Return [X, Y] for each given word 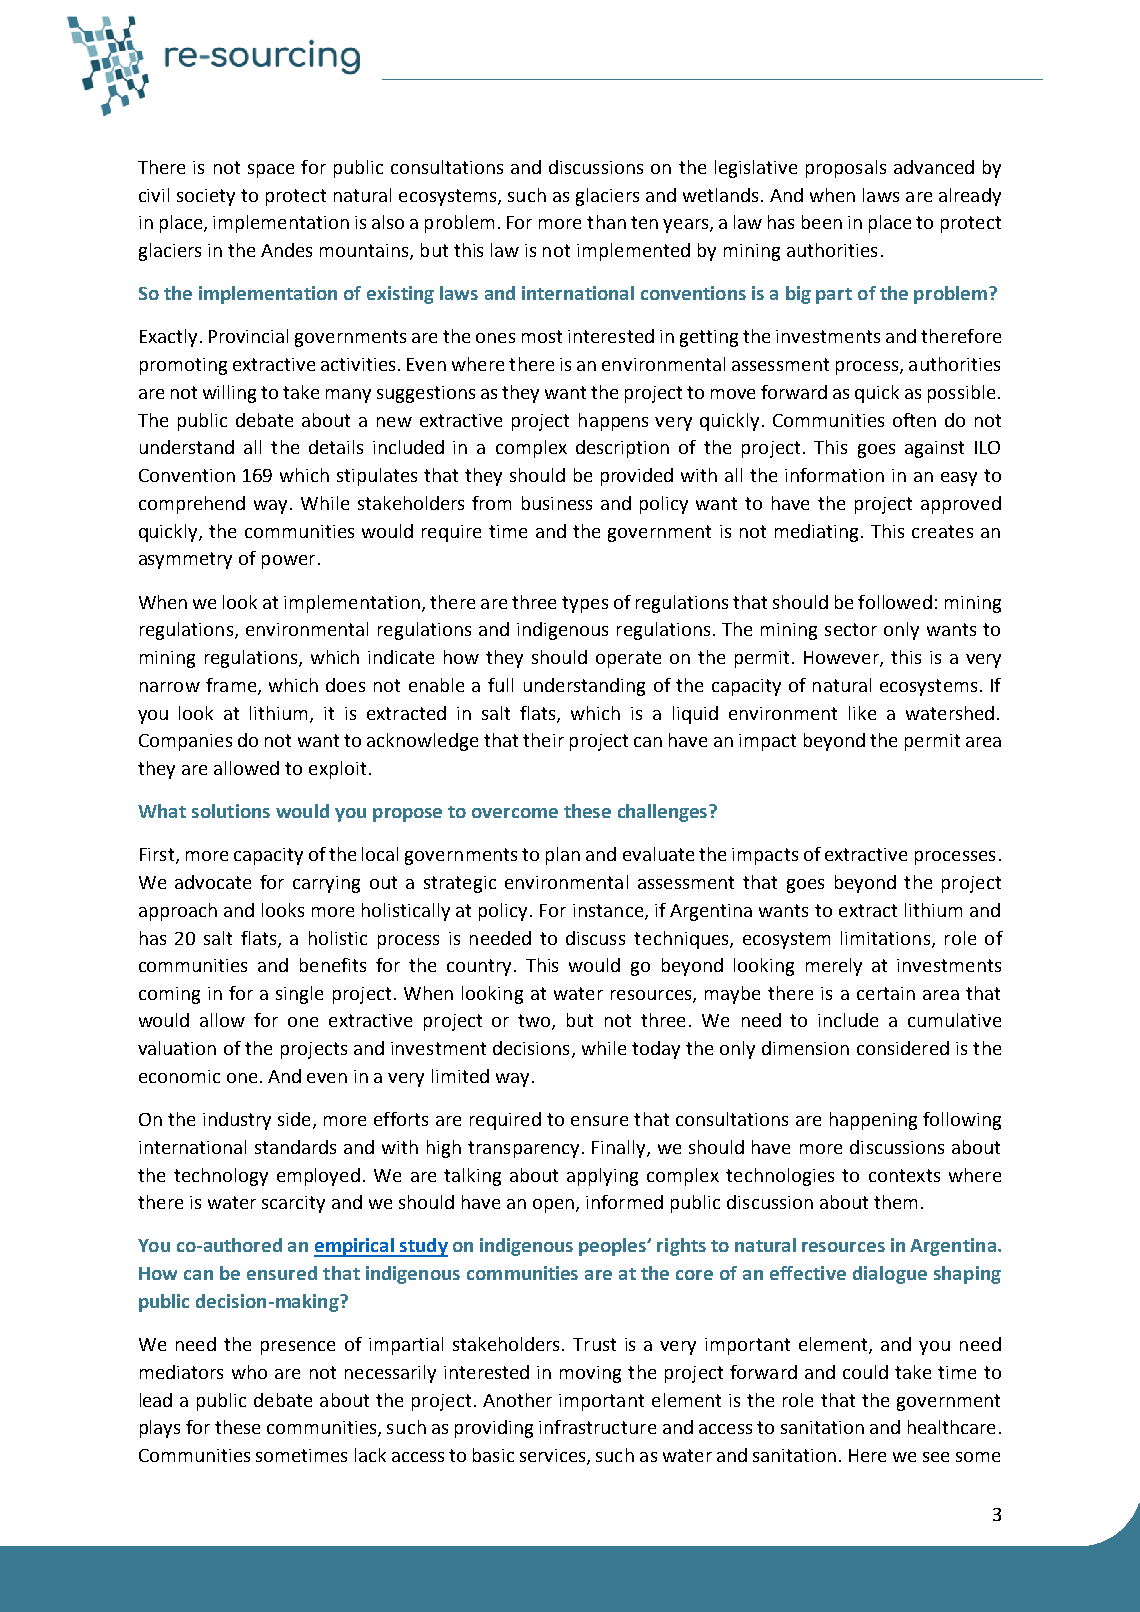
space [271, 171]
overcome [515, 813]
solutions [231, 811]
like [862, 713]
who [249, 1372]
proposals [846, 169]
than [606, 222]
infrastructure [597, 1427]
